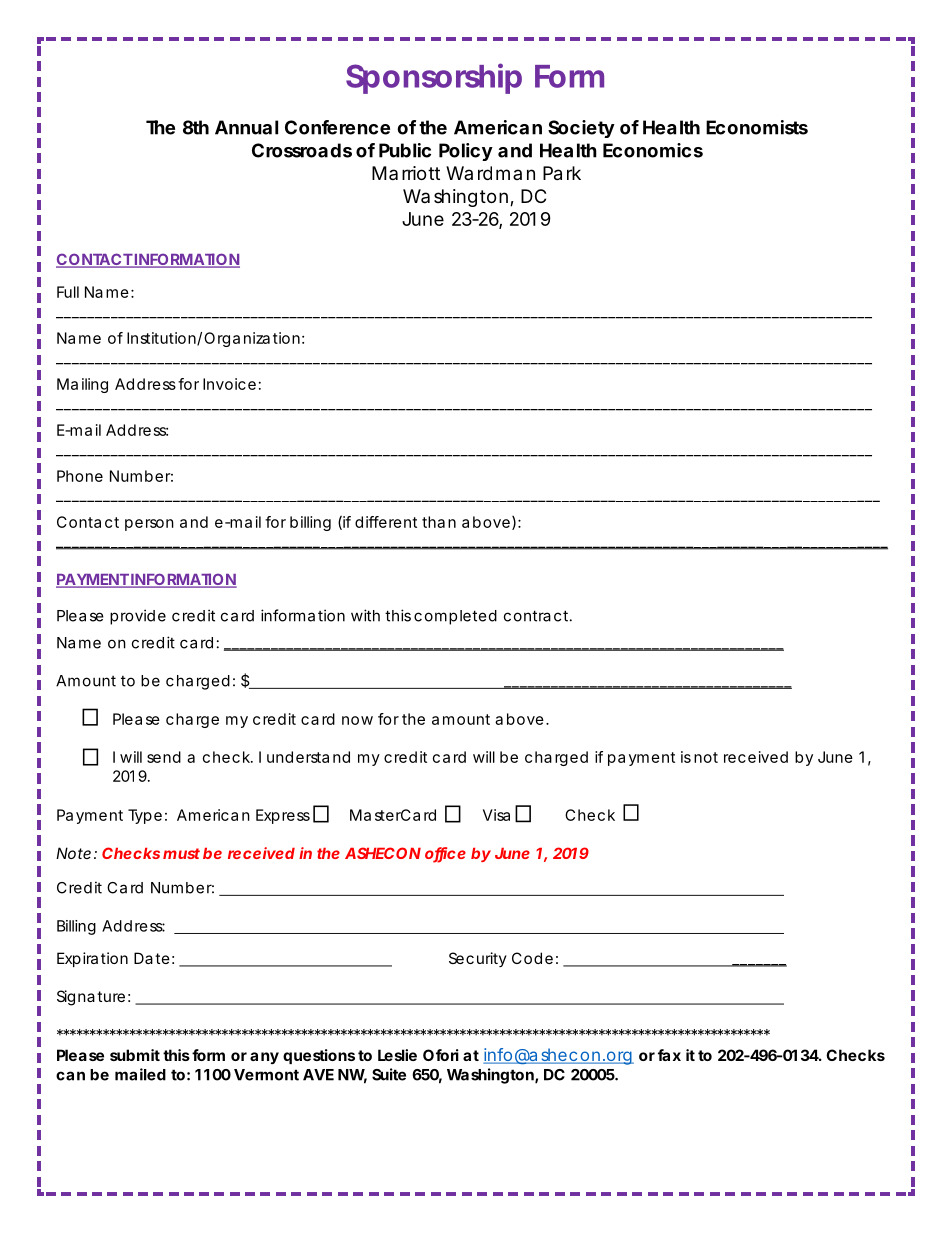 The width and height of the screenshot is (952, 1233). I want to click on fax, so click(669, 1055).
